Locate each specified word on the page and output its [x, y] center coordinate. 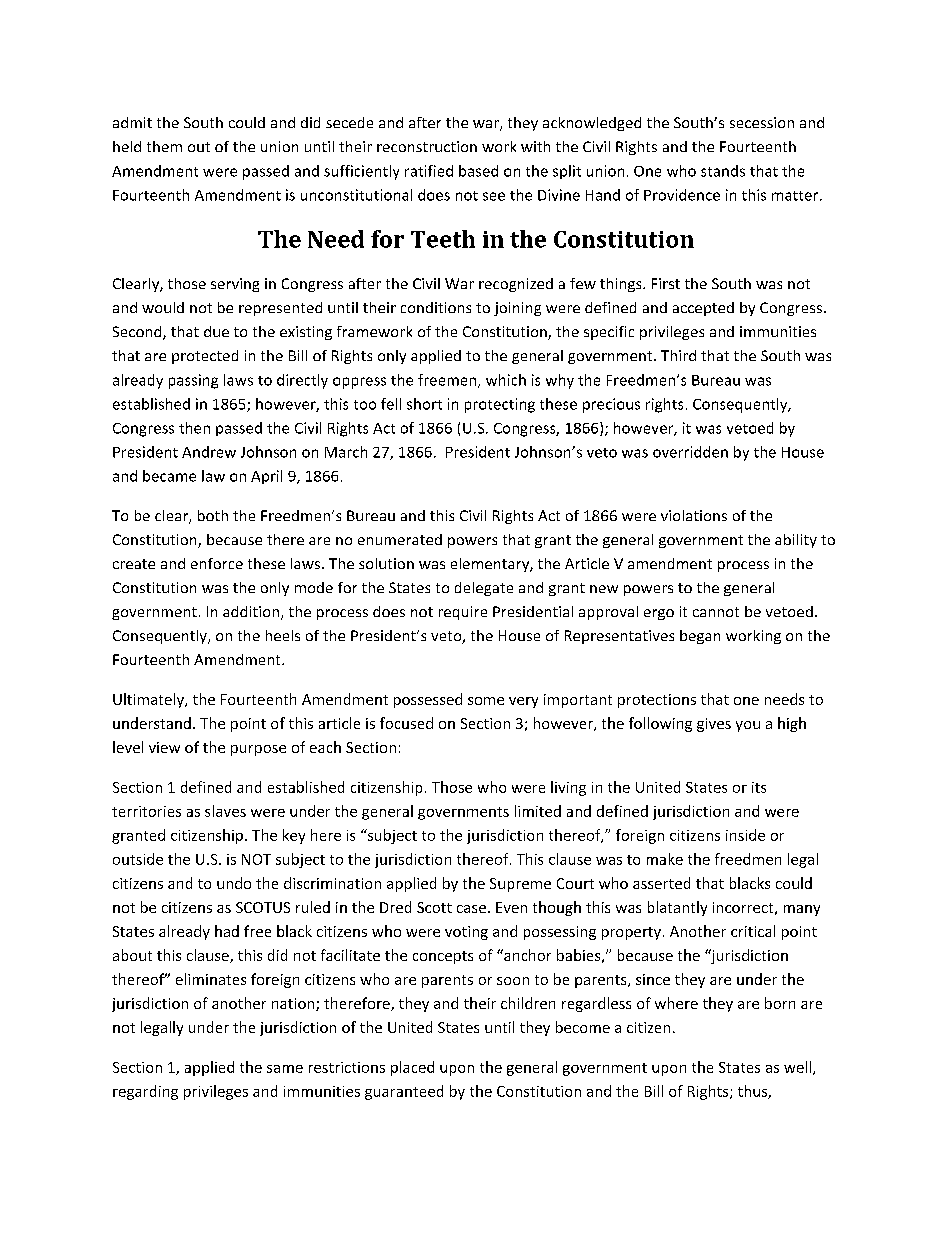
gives [714, 725]
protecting [500, 405]
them [164, 146]
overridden [690, 452]
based [478, 171]
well [797, 1067]
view [164, 747]
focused [406, 723]
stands [723, 171]
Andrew [209, 452]
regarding [145, 1092]
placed [412, 1068]
